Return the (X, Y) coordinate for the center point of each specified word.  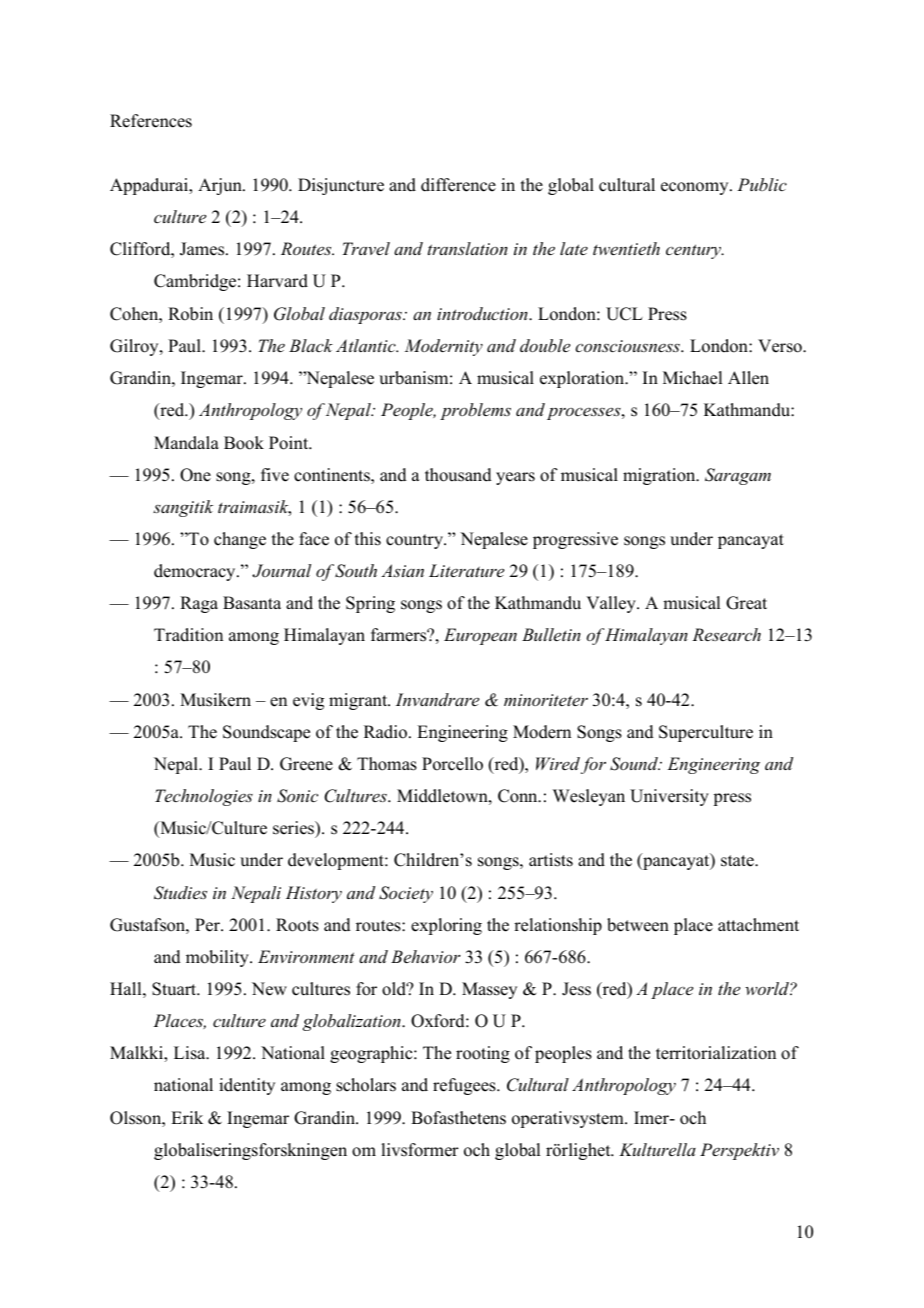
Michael (692, 378)
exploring (446, 926)
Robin (190, 314)
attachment (758, 925)
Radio (387, 732)
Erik (187, 1117)
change (240, 540)
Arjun (221, 186)
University (669, 797)
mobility (218, 958)
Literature (466, 570)
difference (458, 185)
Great (746, 603)
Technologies (204, 797)
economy (696, 188)
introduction (483, 313)
